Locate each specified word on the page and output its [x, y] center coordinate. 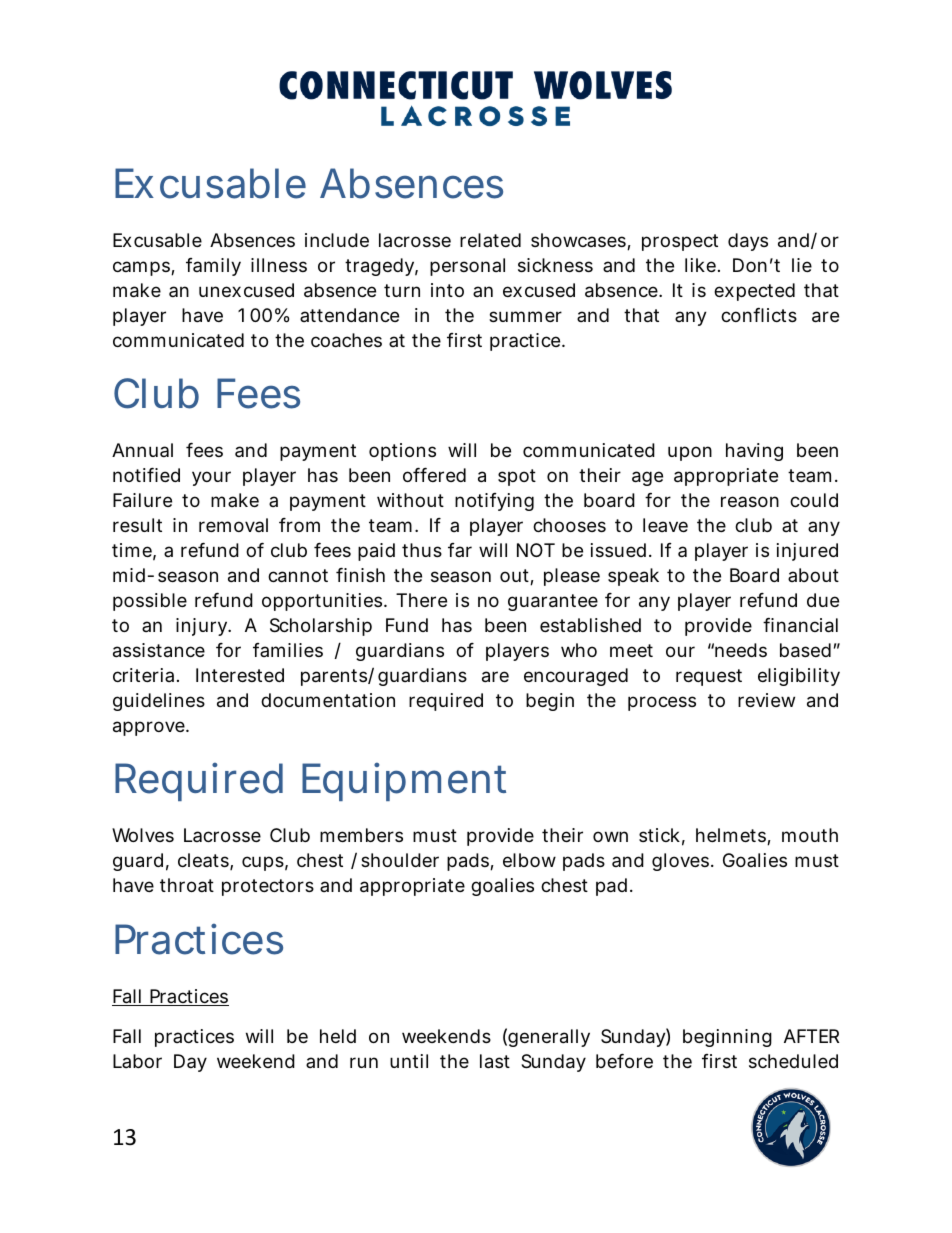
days [748, 242]
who [579, 650]
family [213, 267]
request [709, 677]
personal [467, 267]
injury [202, 627]
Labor [137, 1061]
